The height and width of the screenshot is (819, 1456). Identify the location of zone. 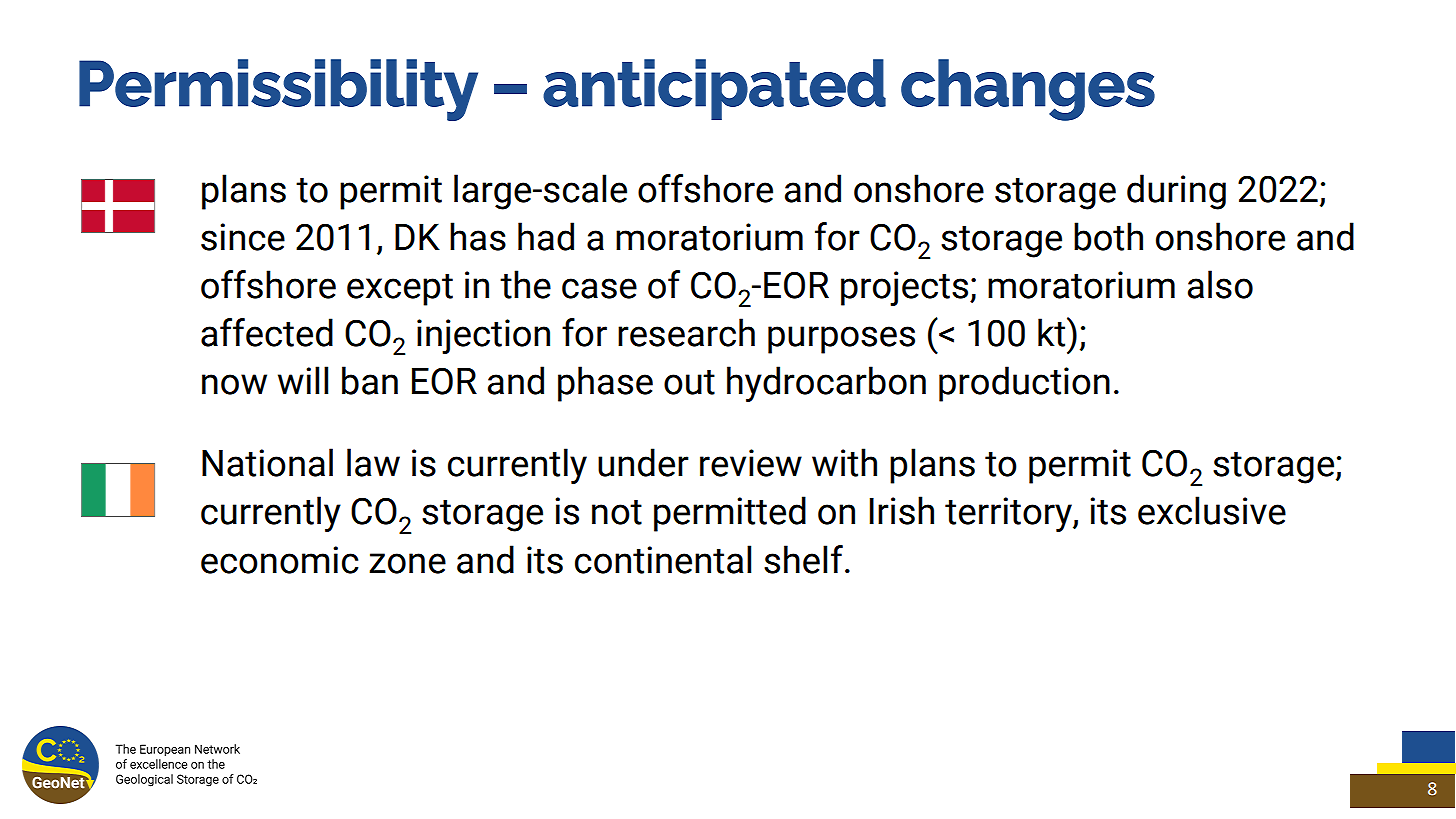
(407, 563).
